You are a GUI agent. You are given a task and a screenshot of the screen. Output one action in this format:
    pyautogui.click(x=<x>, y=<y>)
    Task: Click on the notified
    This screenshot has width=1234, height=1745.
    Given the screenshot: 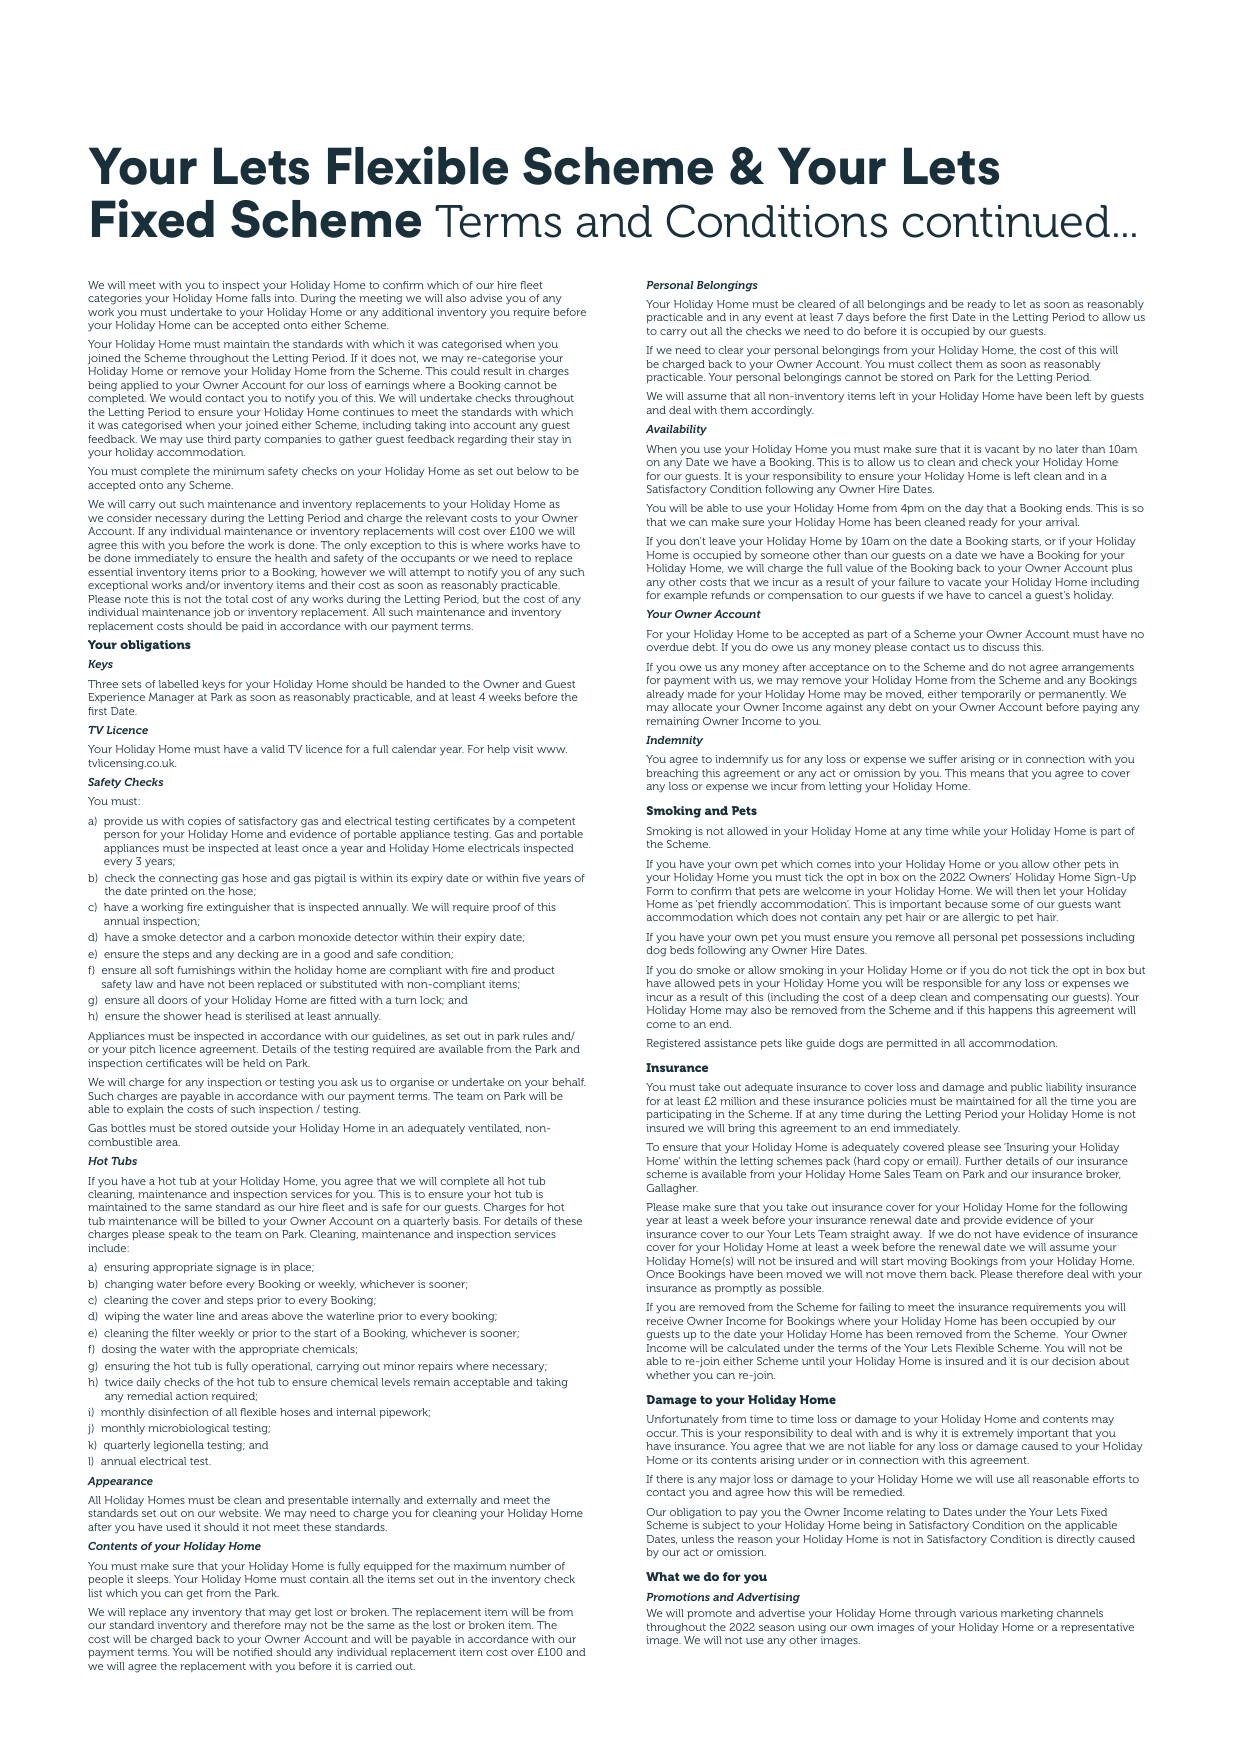 What is the action you would take?
    pyautogui.click(x=253, y=1652)
